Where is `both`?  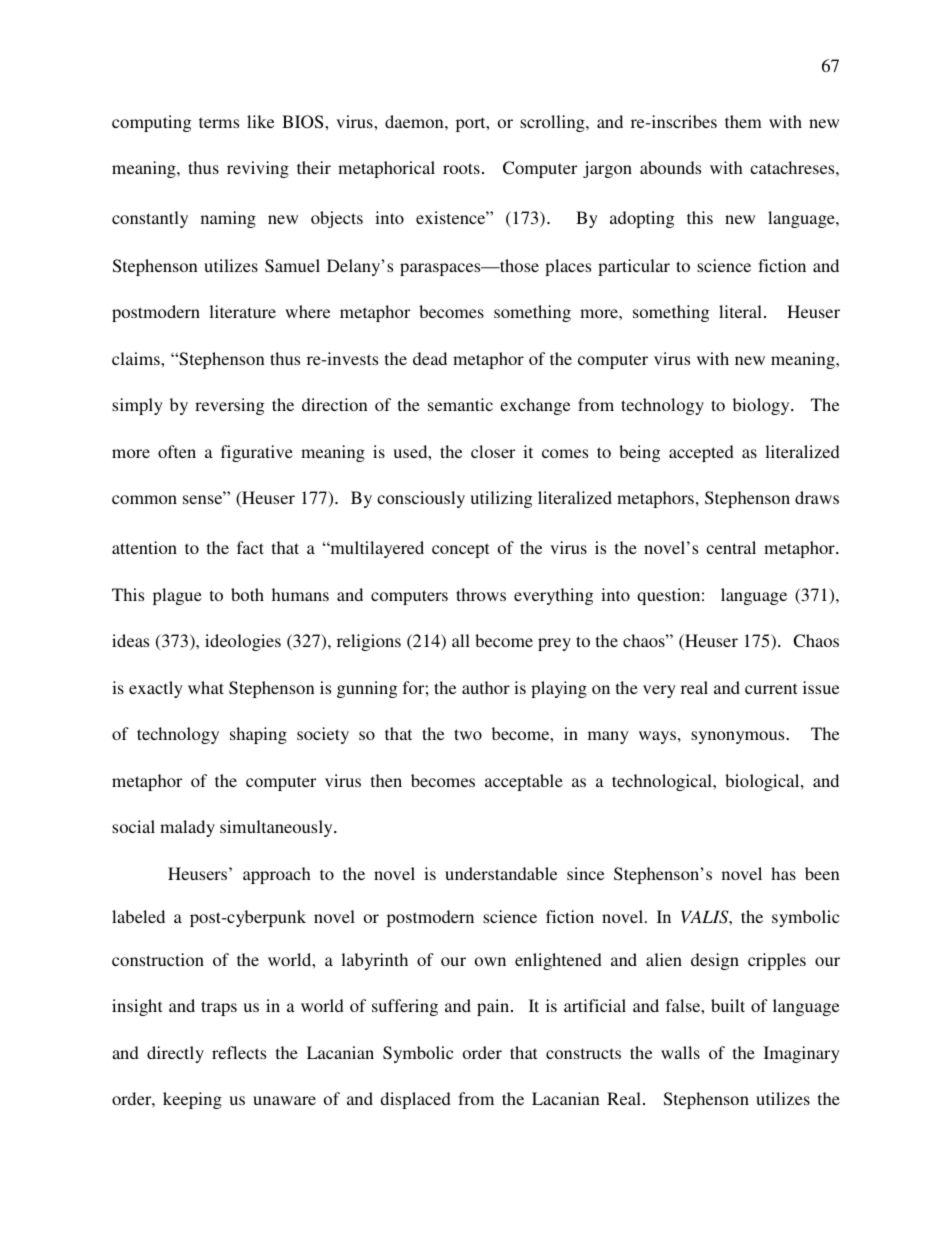 both is located at coordinates (247, 594).
